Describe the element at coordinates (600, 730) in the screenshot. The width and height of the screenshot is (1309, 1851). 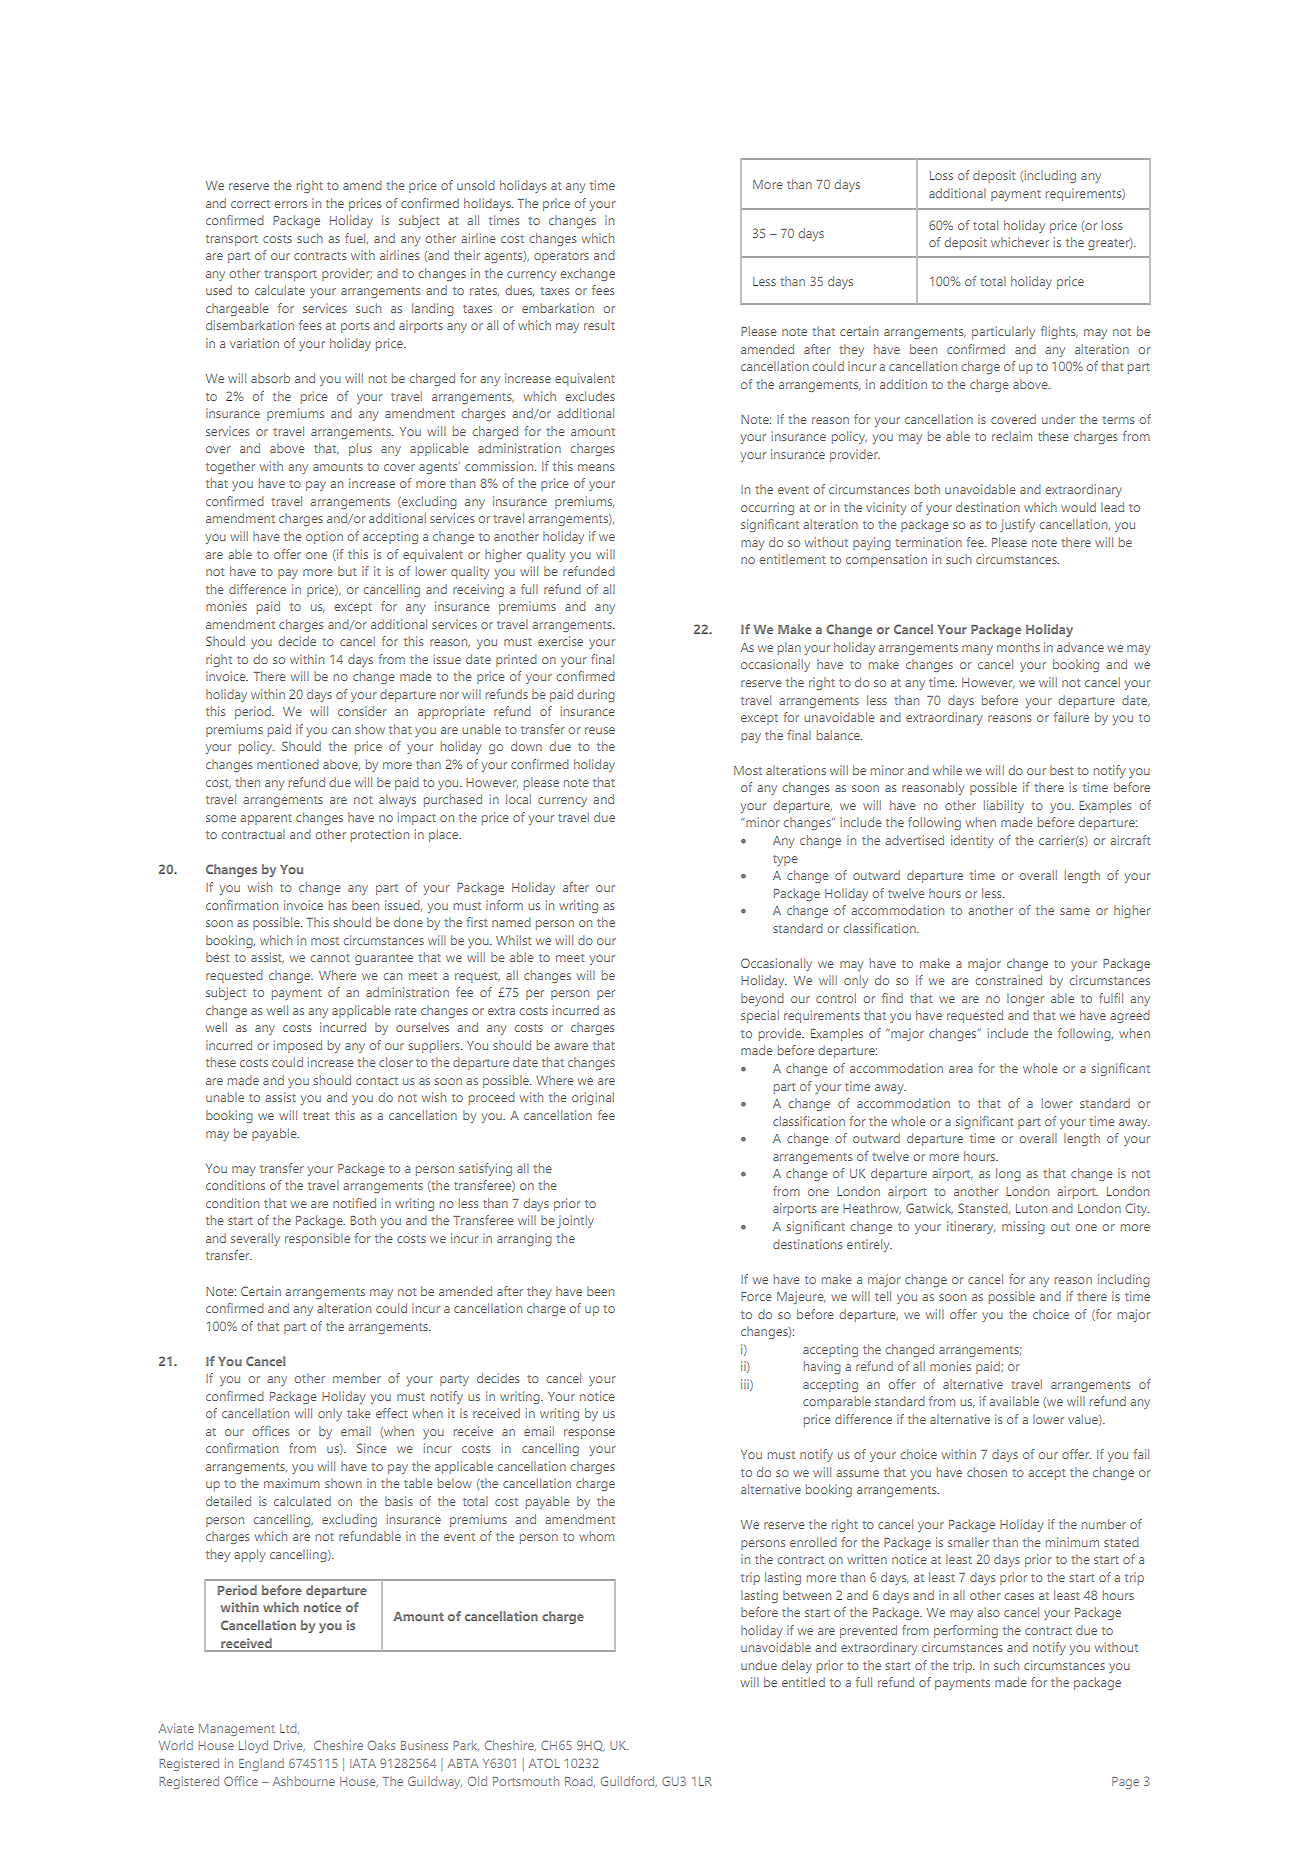
I see `reuse` at that location.
